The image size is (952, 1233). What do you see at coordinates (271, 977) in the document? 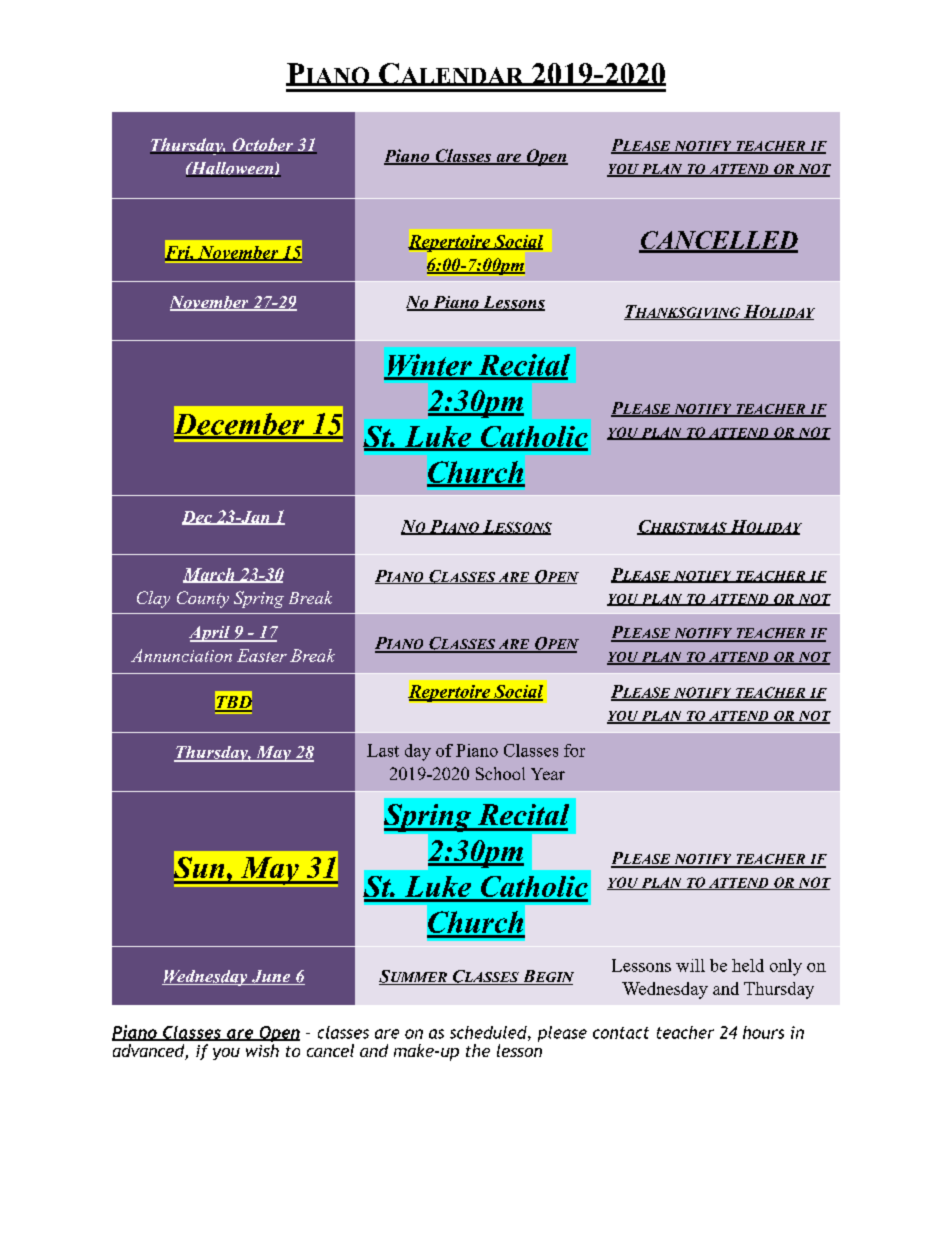
I see `June` at bounding box center [271, 977].
